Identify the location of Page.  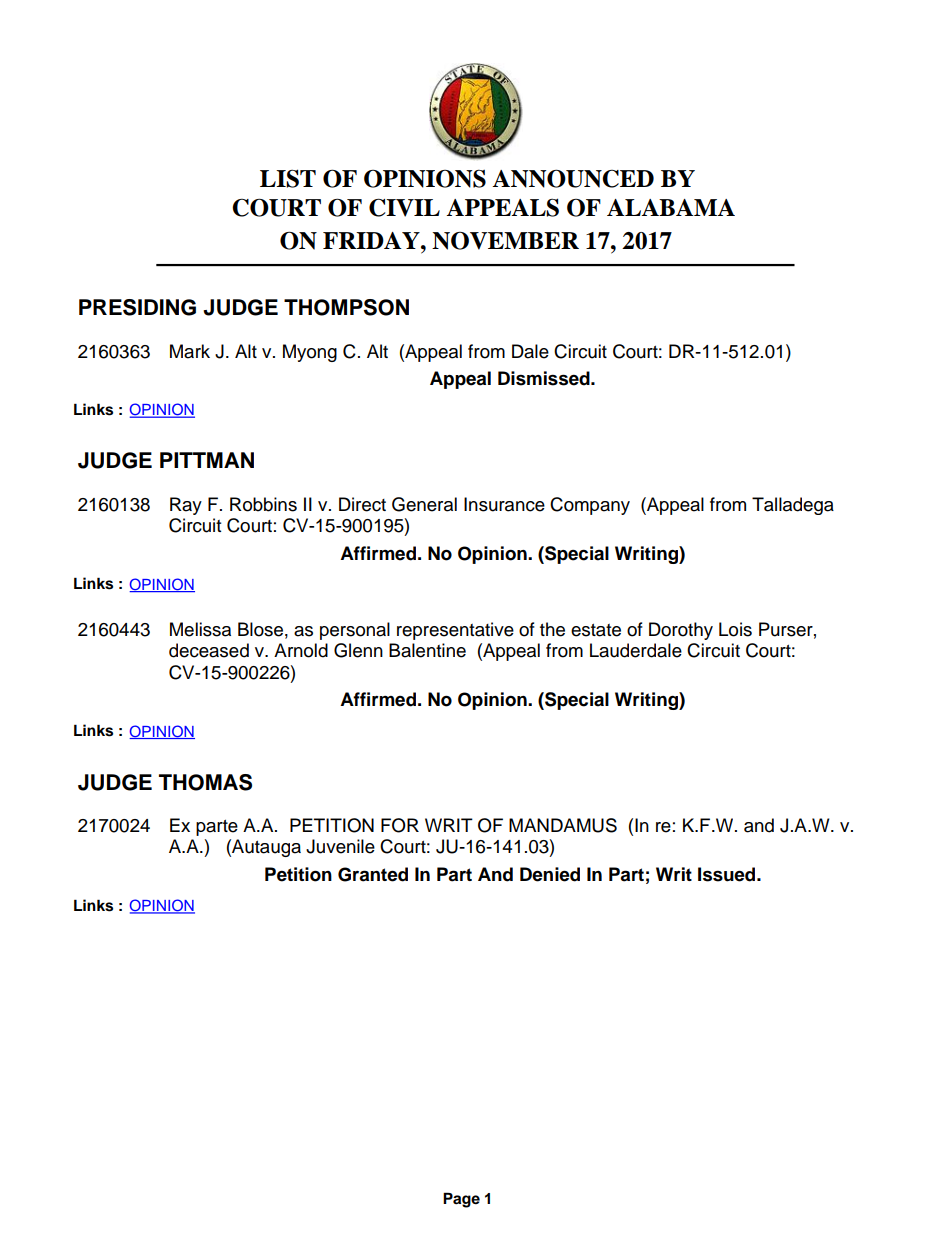
(461, 1200).
